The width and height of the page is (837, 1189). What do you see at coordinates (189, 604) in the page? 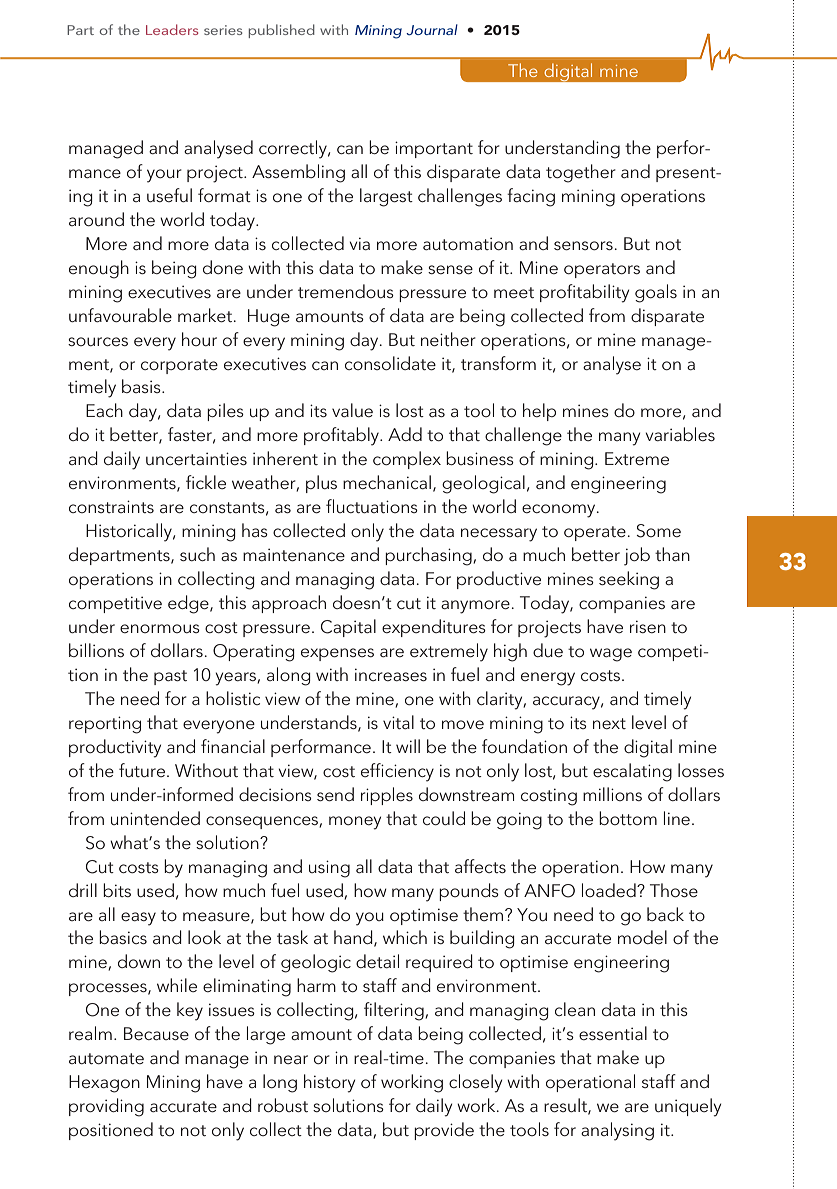
I see `edge` at bounding box center [189, 604].
